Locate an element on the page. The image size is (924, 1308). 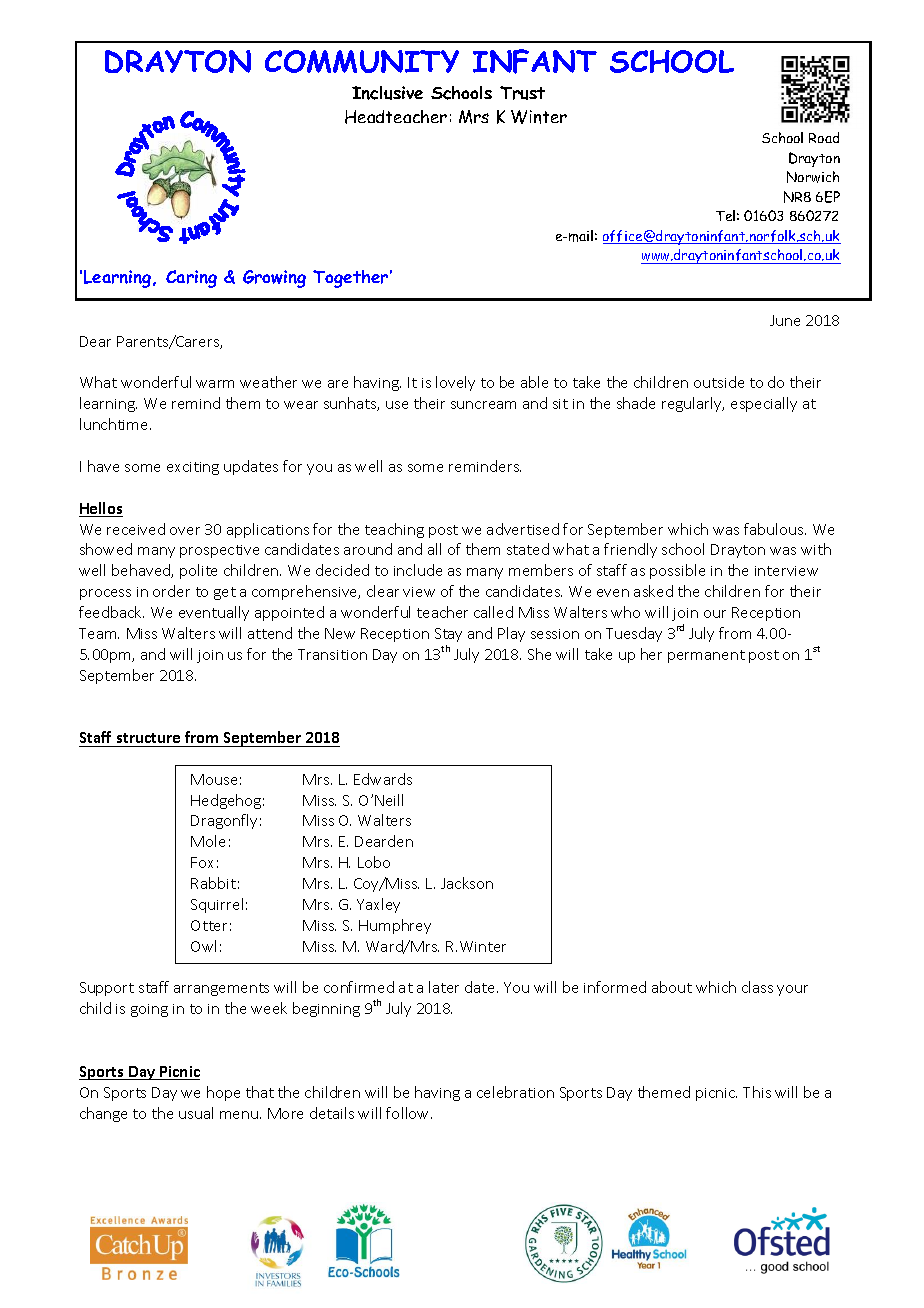
She is located at coordinates (539, 654).
